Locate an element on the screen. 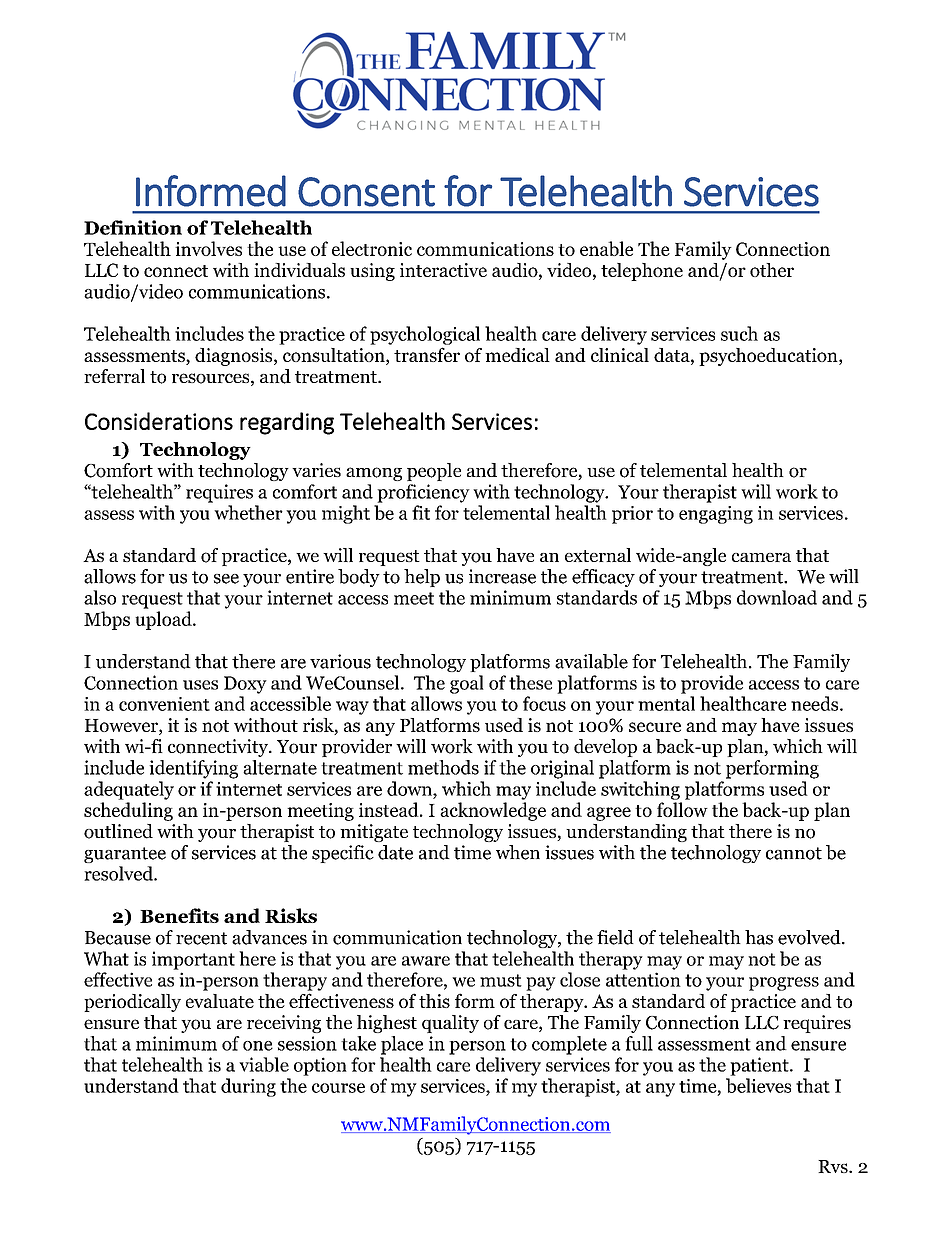 The height and width of the screenshot is (1233, 952). course is located at coordinates (338, 1088).
